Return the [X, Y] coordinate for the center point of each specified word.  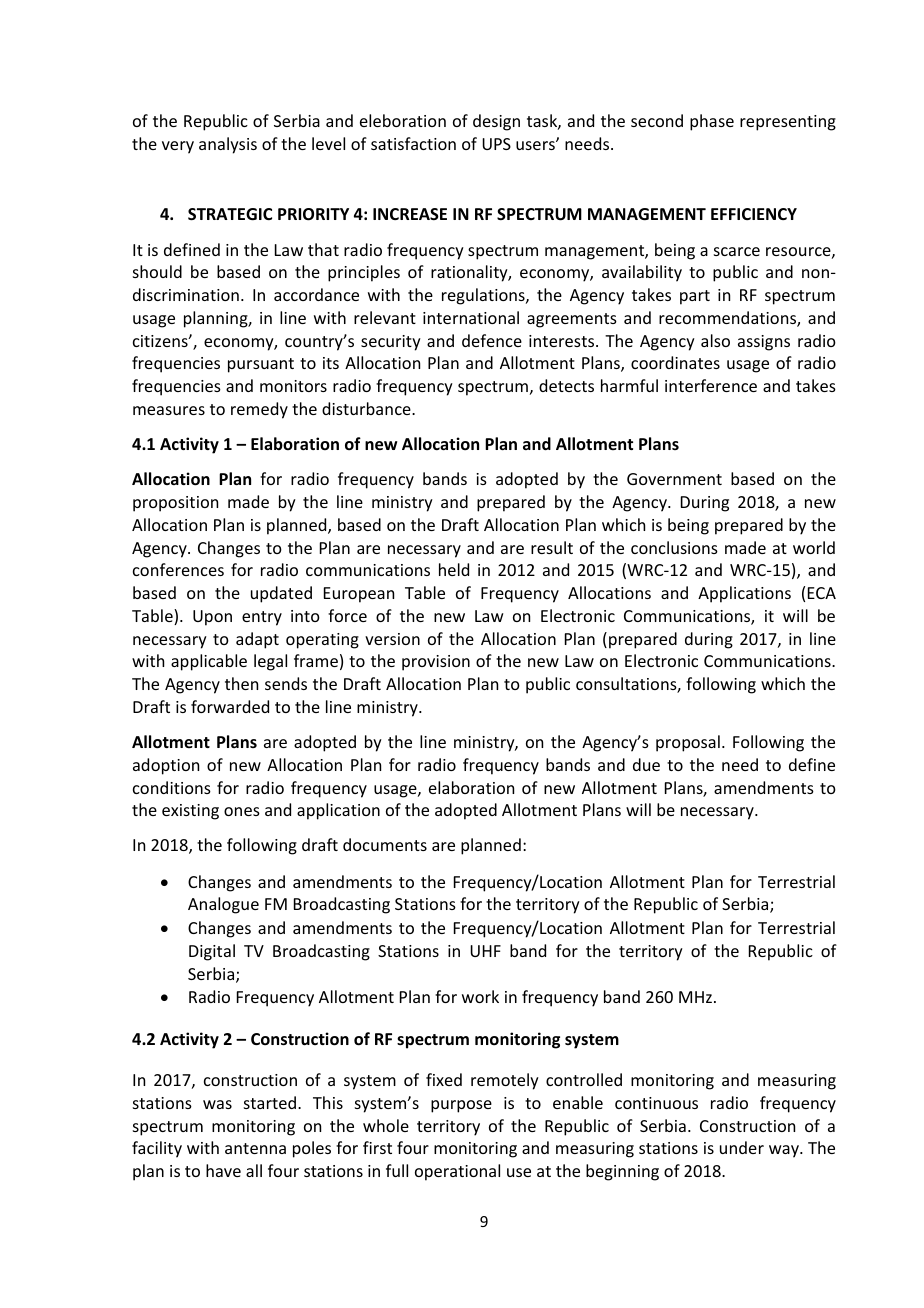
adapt [257, 640]
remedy [259, 410]
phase [712, 122]
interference [711, 385]
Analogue [223, 905]
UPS [496, 144]
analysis [228, 145]
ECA [822, 593]
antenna [255, 1148]
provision [436, 663]
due [646, 764]
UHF [485, 951]
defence [492, 340]
